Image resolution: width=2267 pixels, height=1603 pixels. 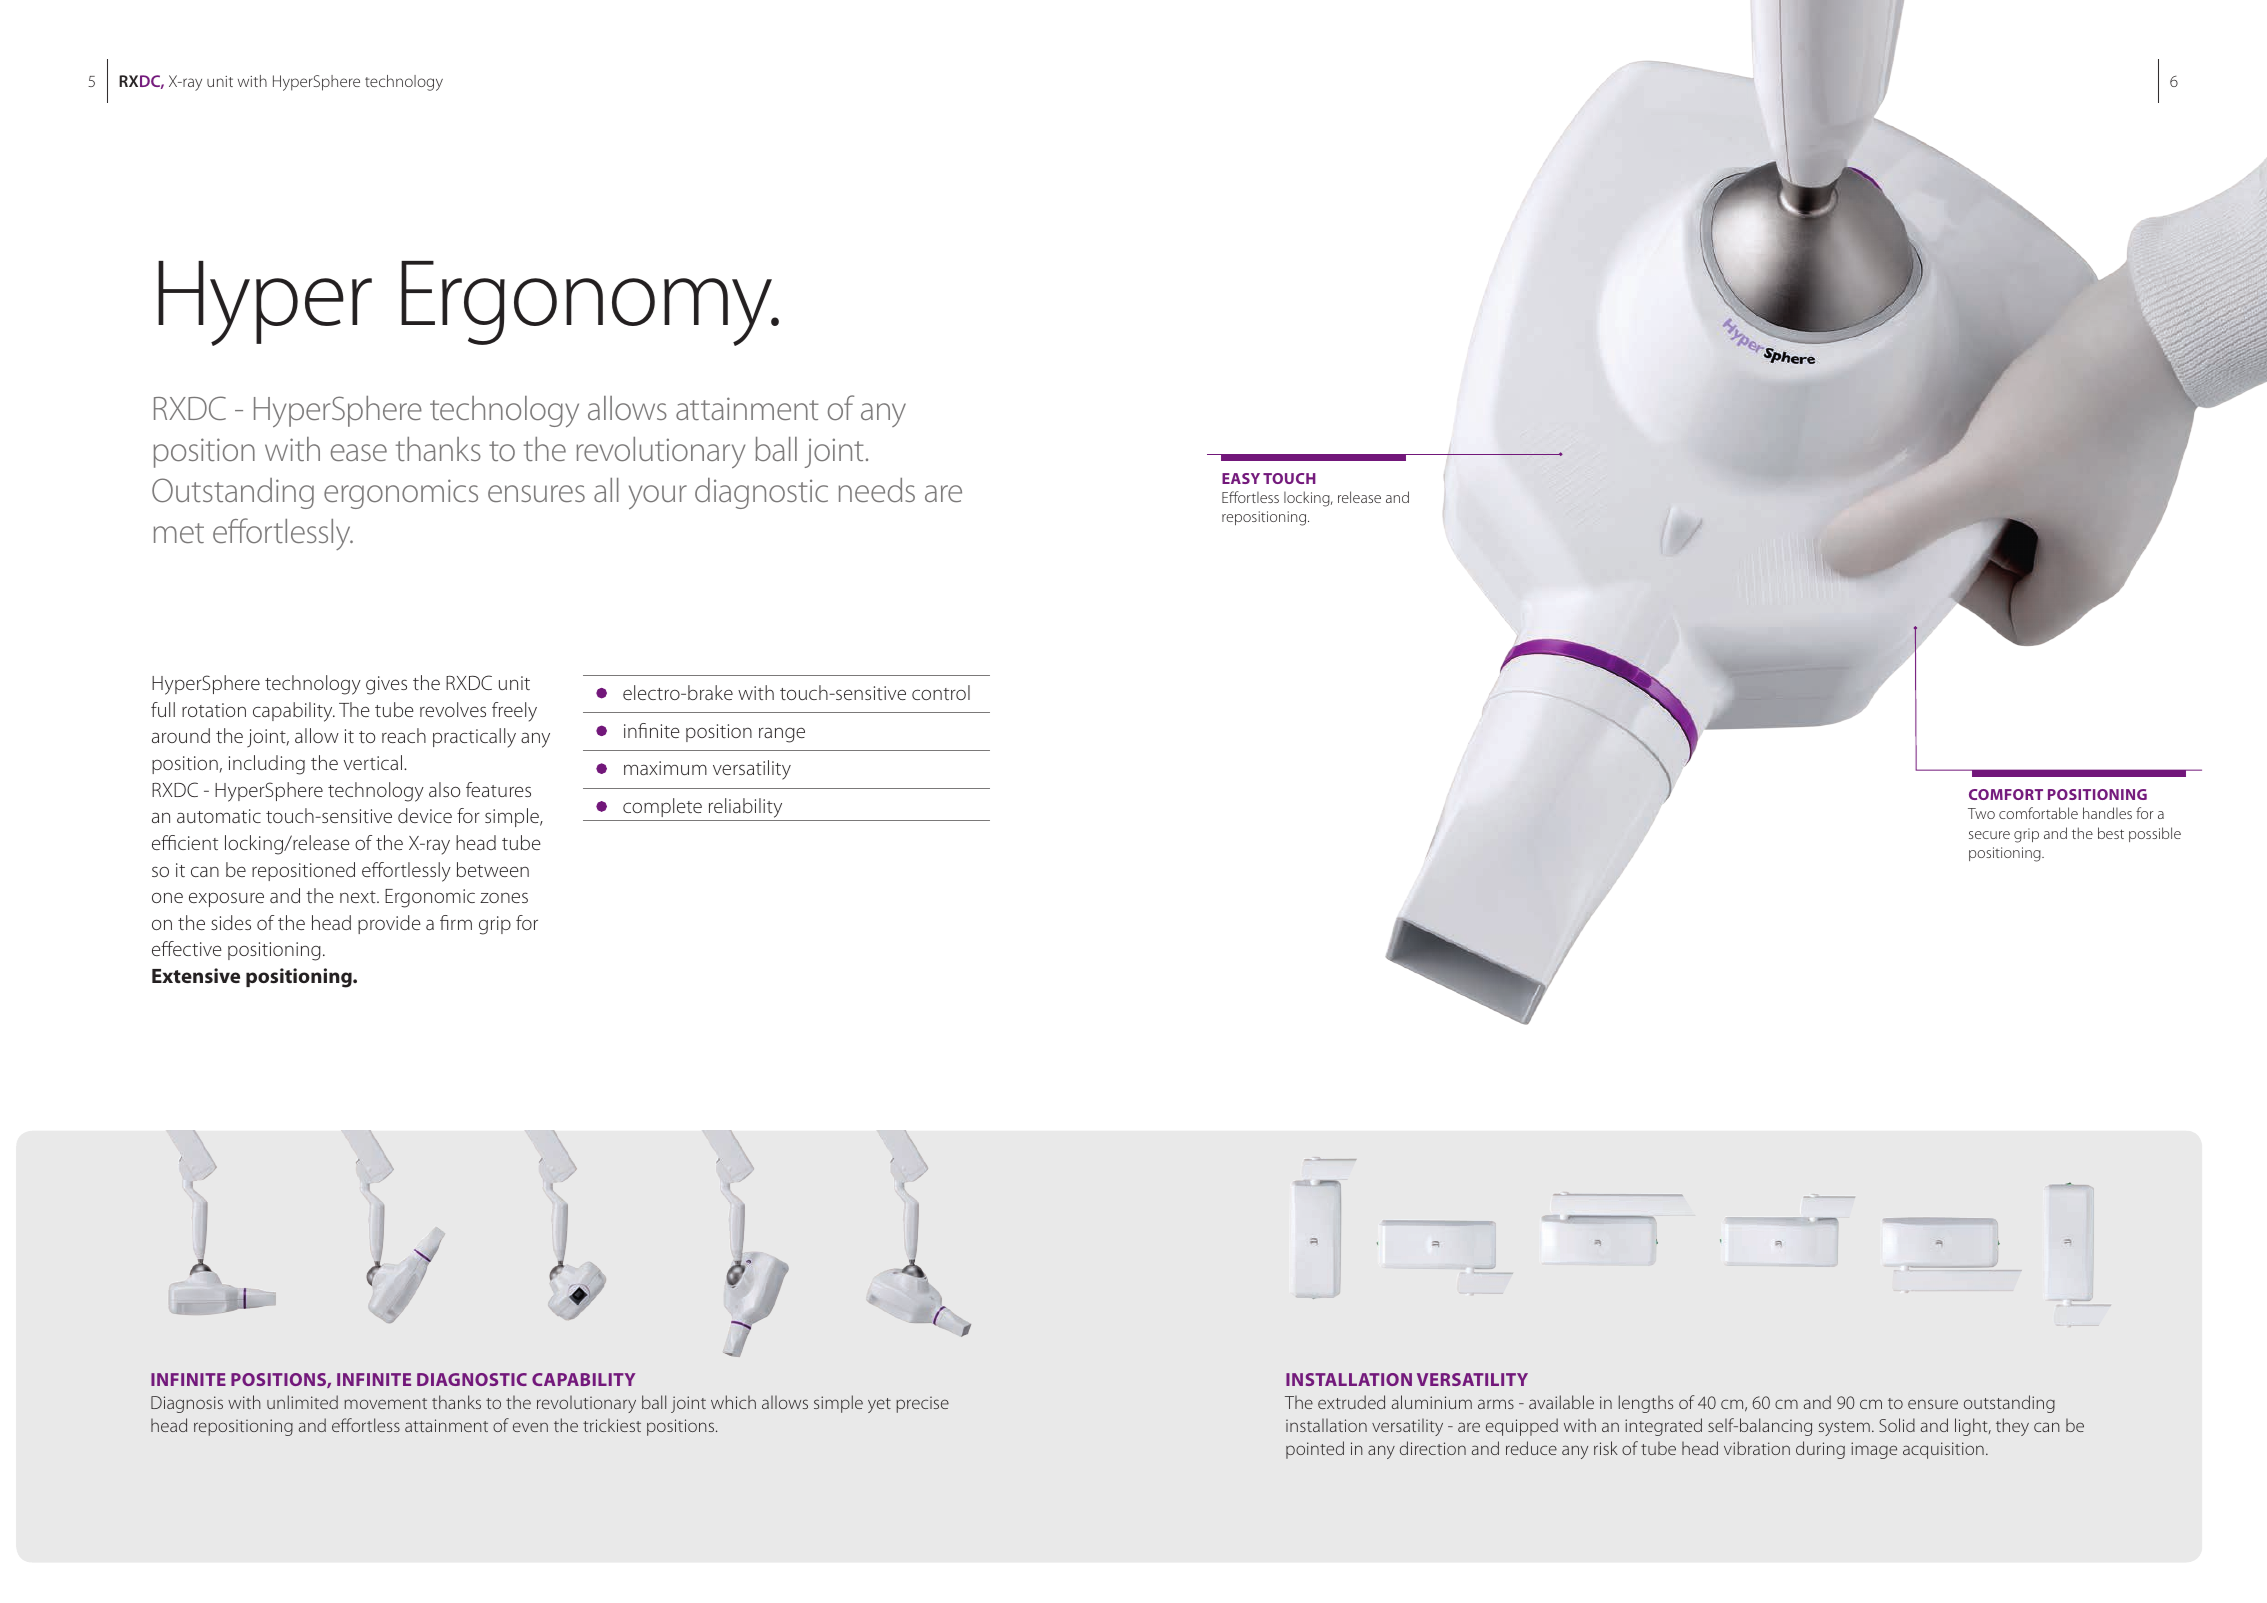 I want to click on movement, so click(x=385, y=1403).
